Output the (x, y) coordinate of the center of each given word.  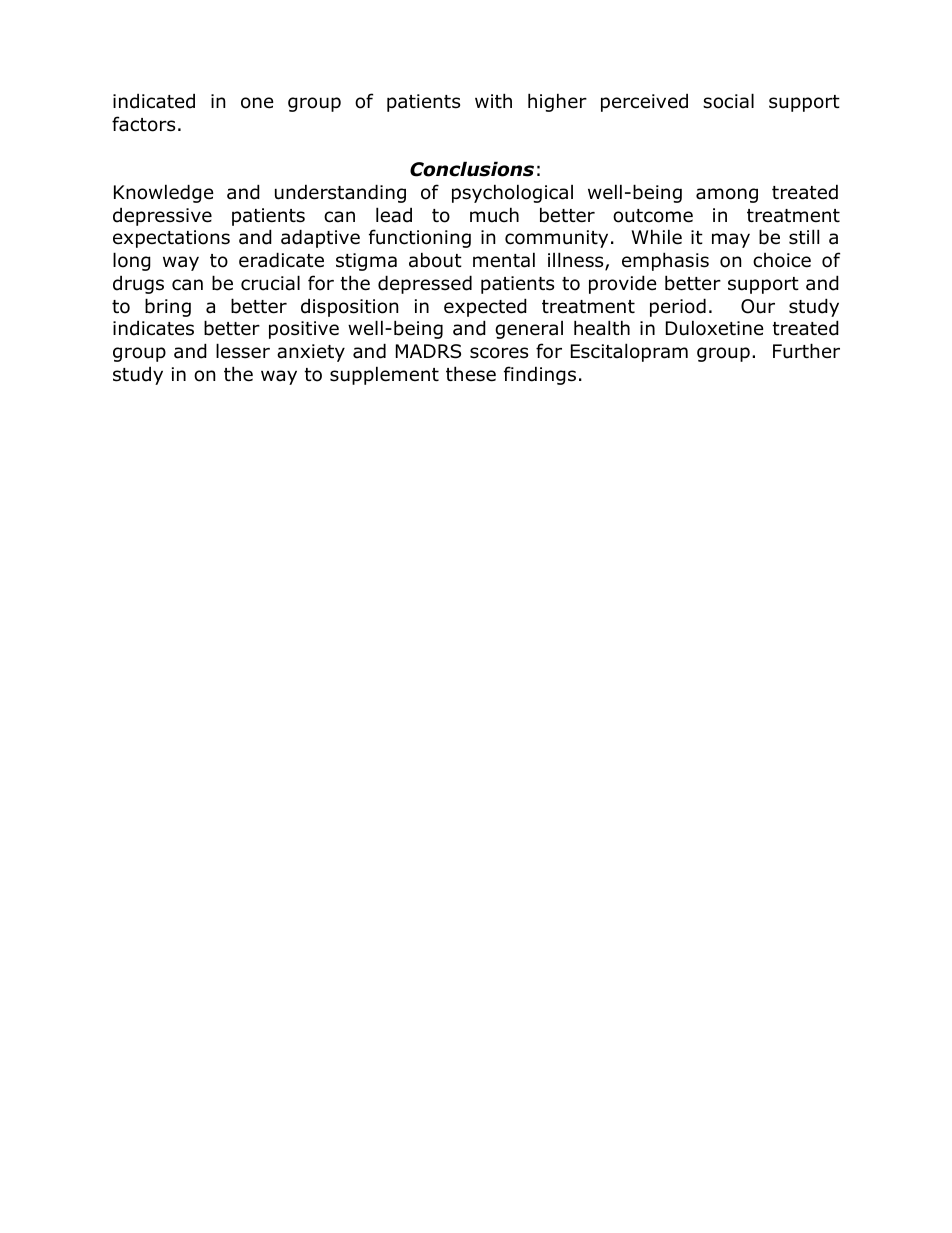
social (728, 101)
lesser (243, 351)
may (731, 240)
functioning (420, 238)
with (493, 100)
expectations (171, 239)
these (471, 374)
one (257, 103)
